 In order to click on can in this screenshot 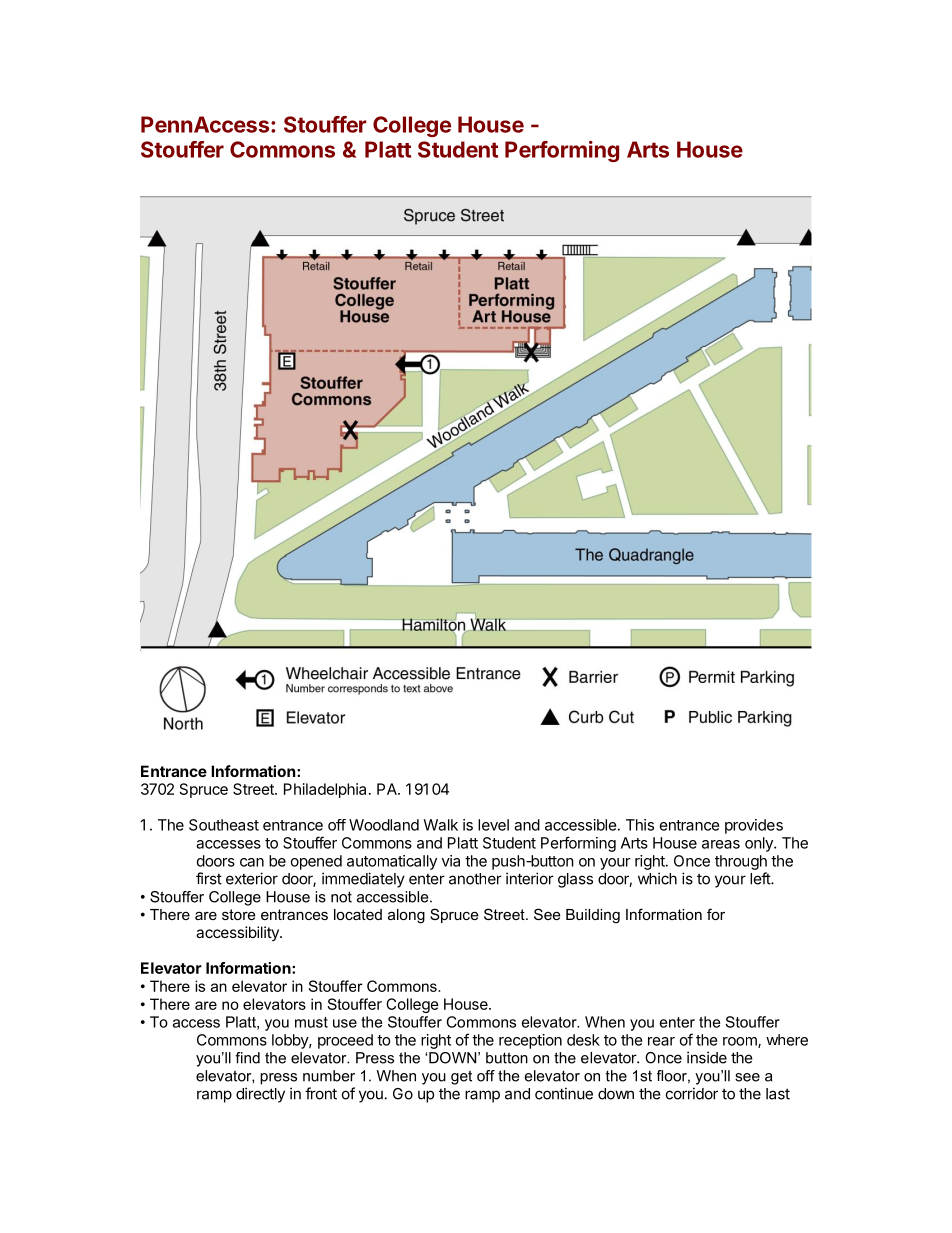, I will do `click(252, 862)`.
